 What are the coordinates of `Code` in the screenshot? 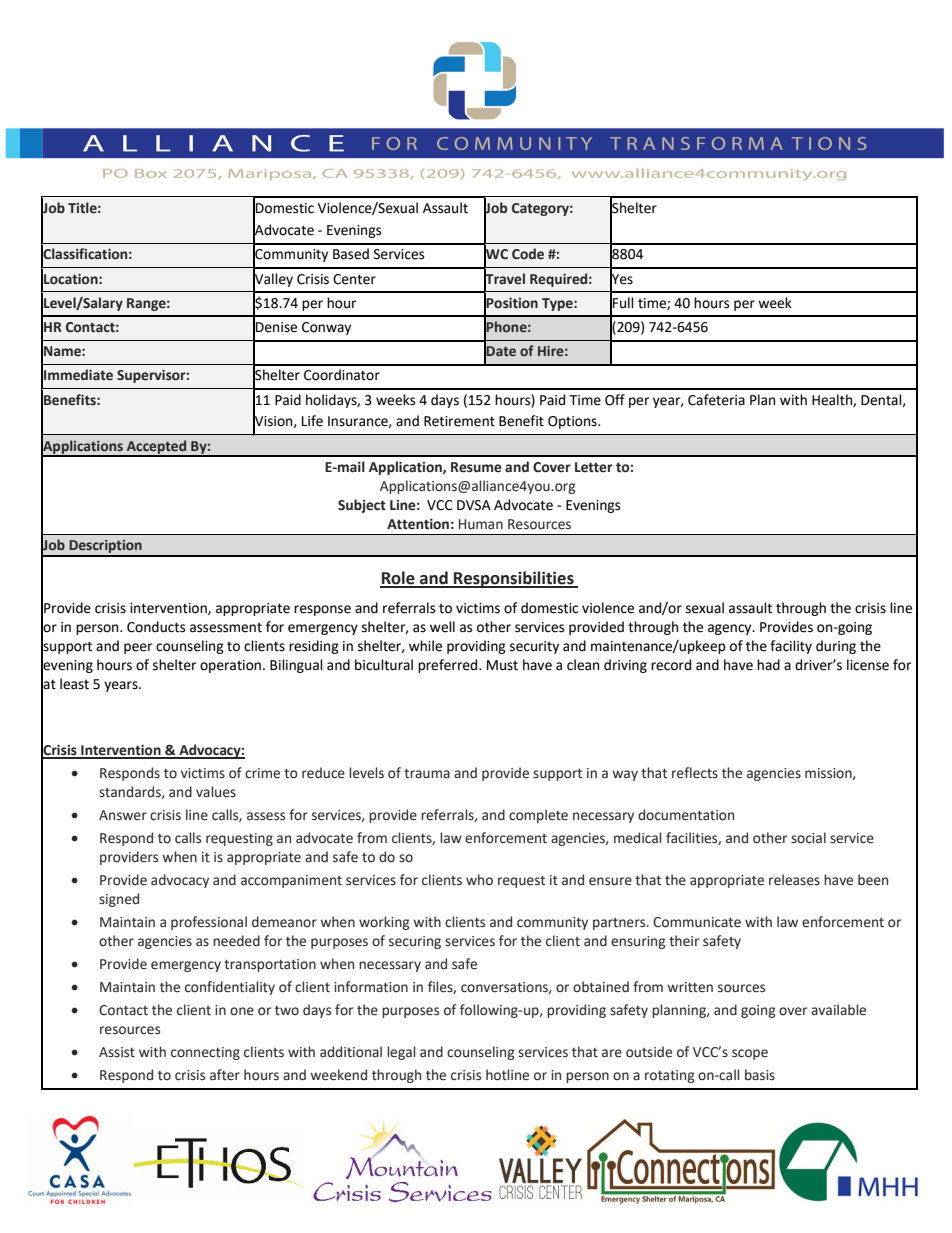 It's located at (528, 254).
